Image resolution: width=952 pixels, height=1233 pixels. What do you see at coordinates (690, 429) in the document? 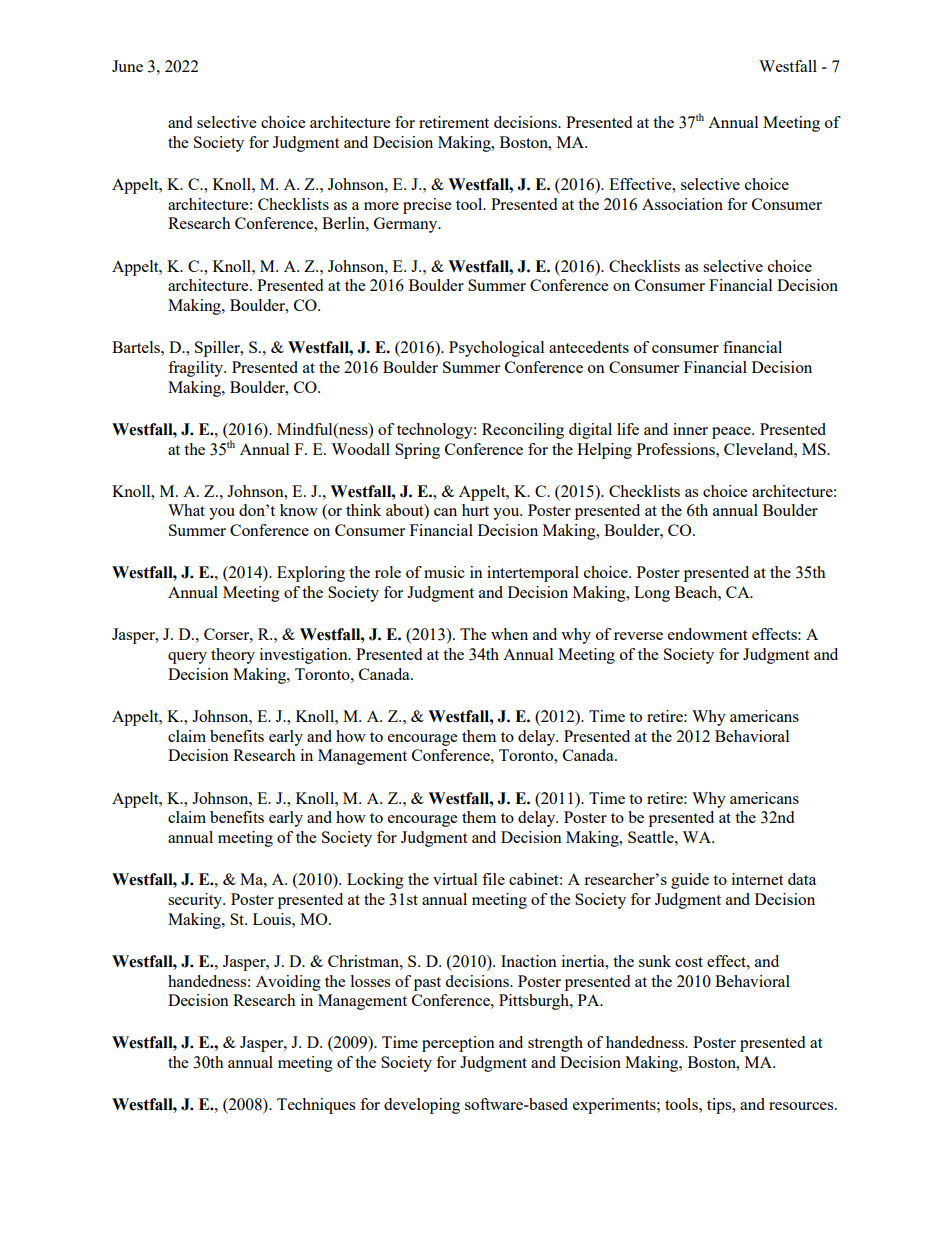
I see `inner` at bounding box center [690, 429].
